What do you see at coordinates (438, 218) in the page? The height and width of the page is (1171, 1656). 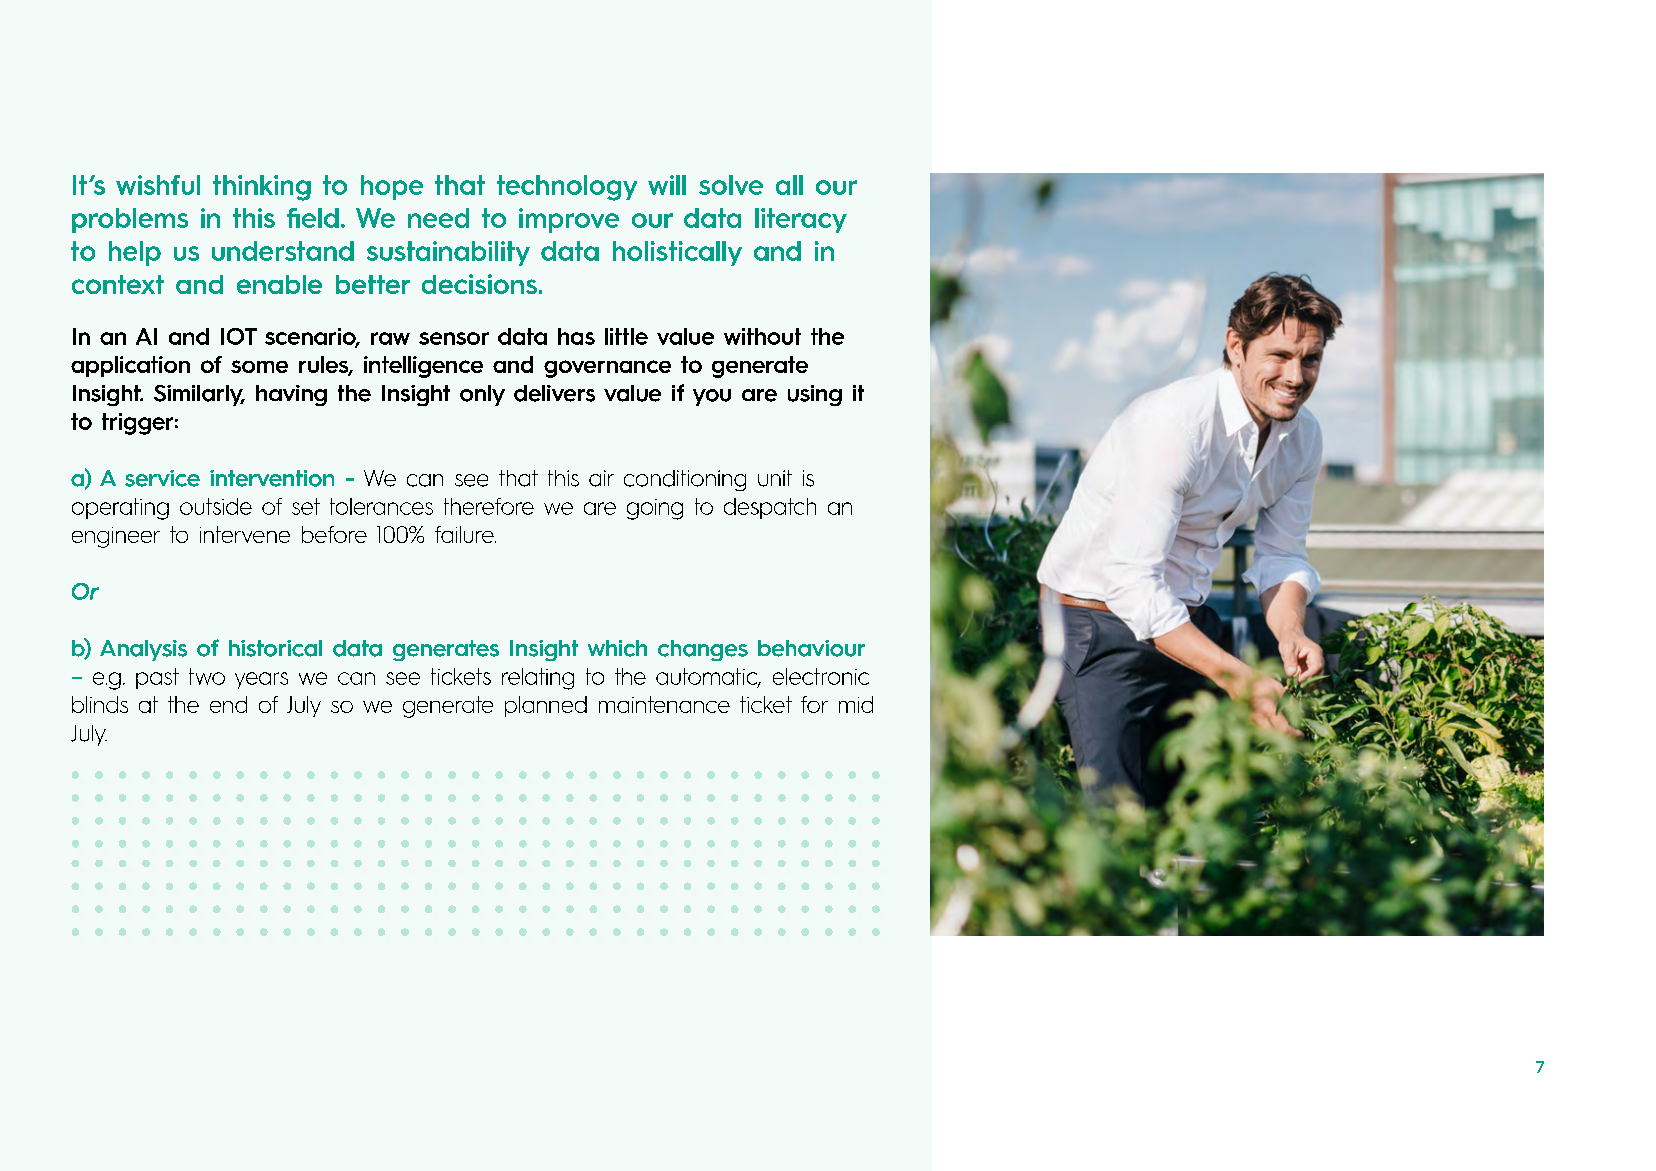 I see `need` at bounding box center [438, 218].
